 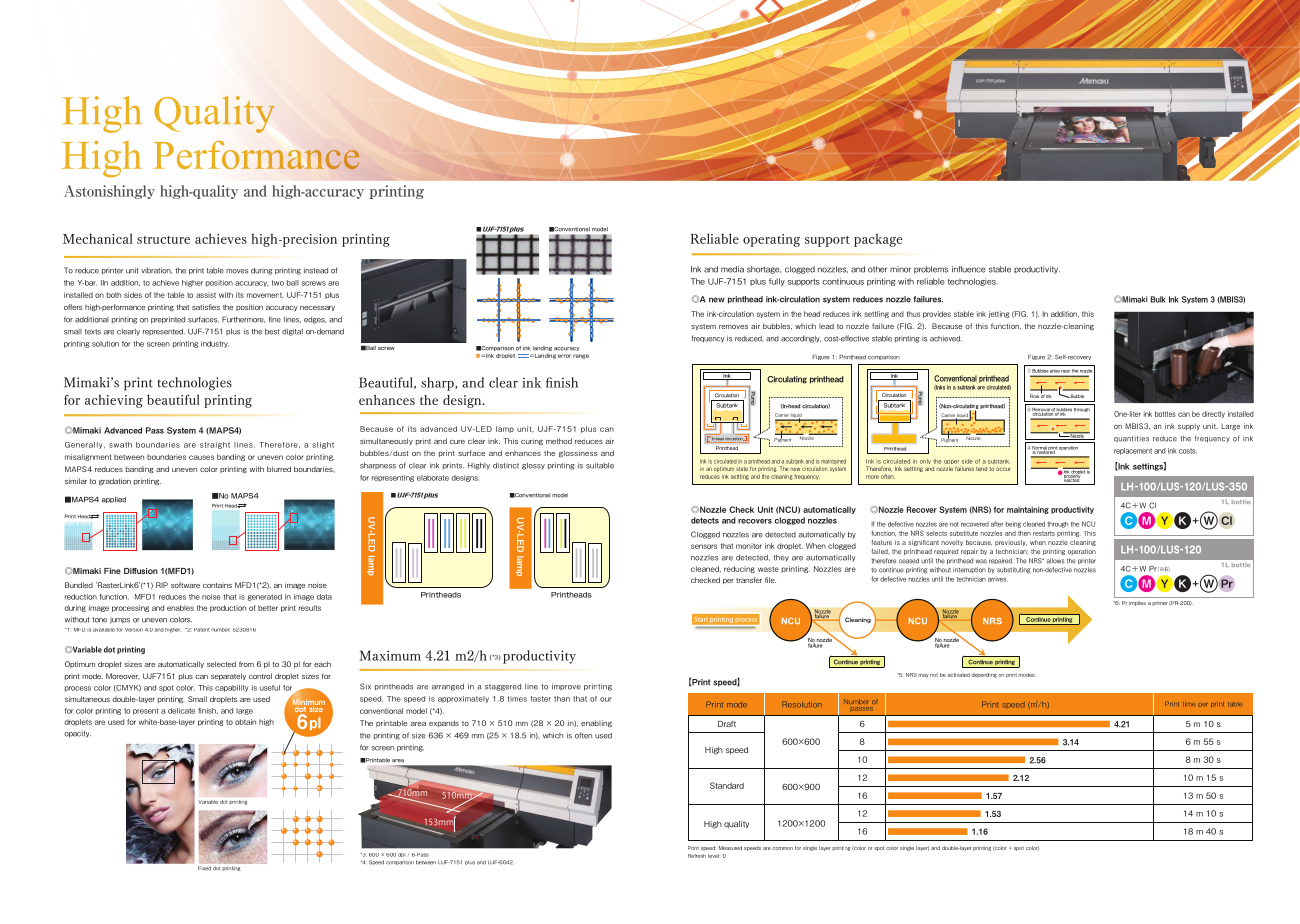 What do you see at coordinates (998, 314) in the document?
I see `jetting` at bounding box center [998, 314].
